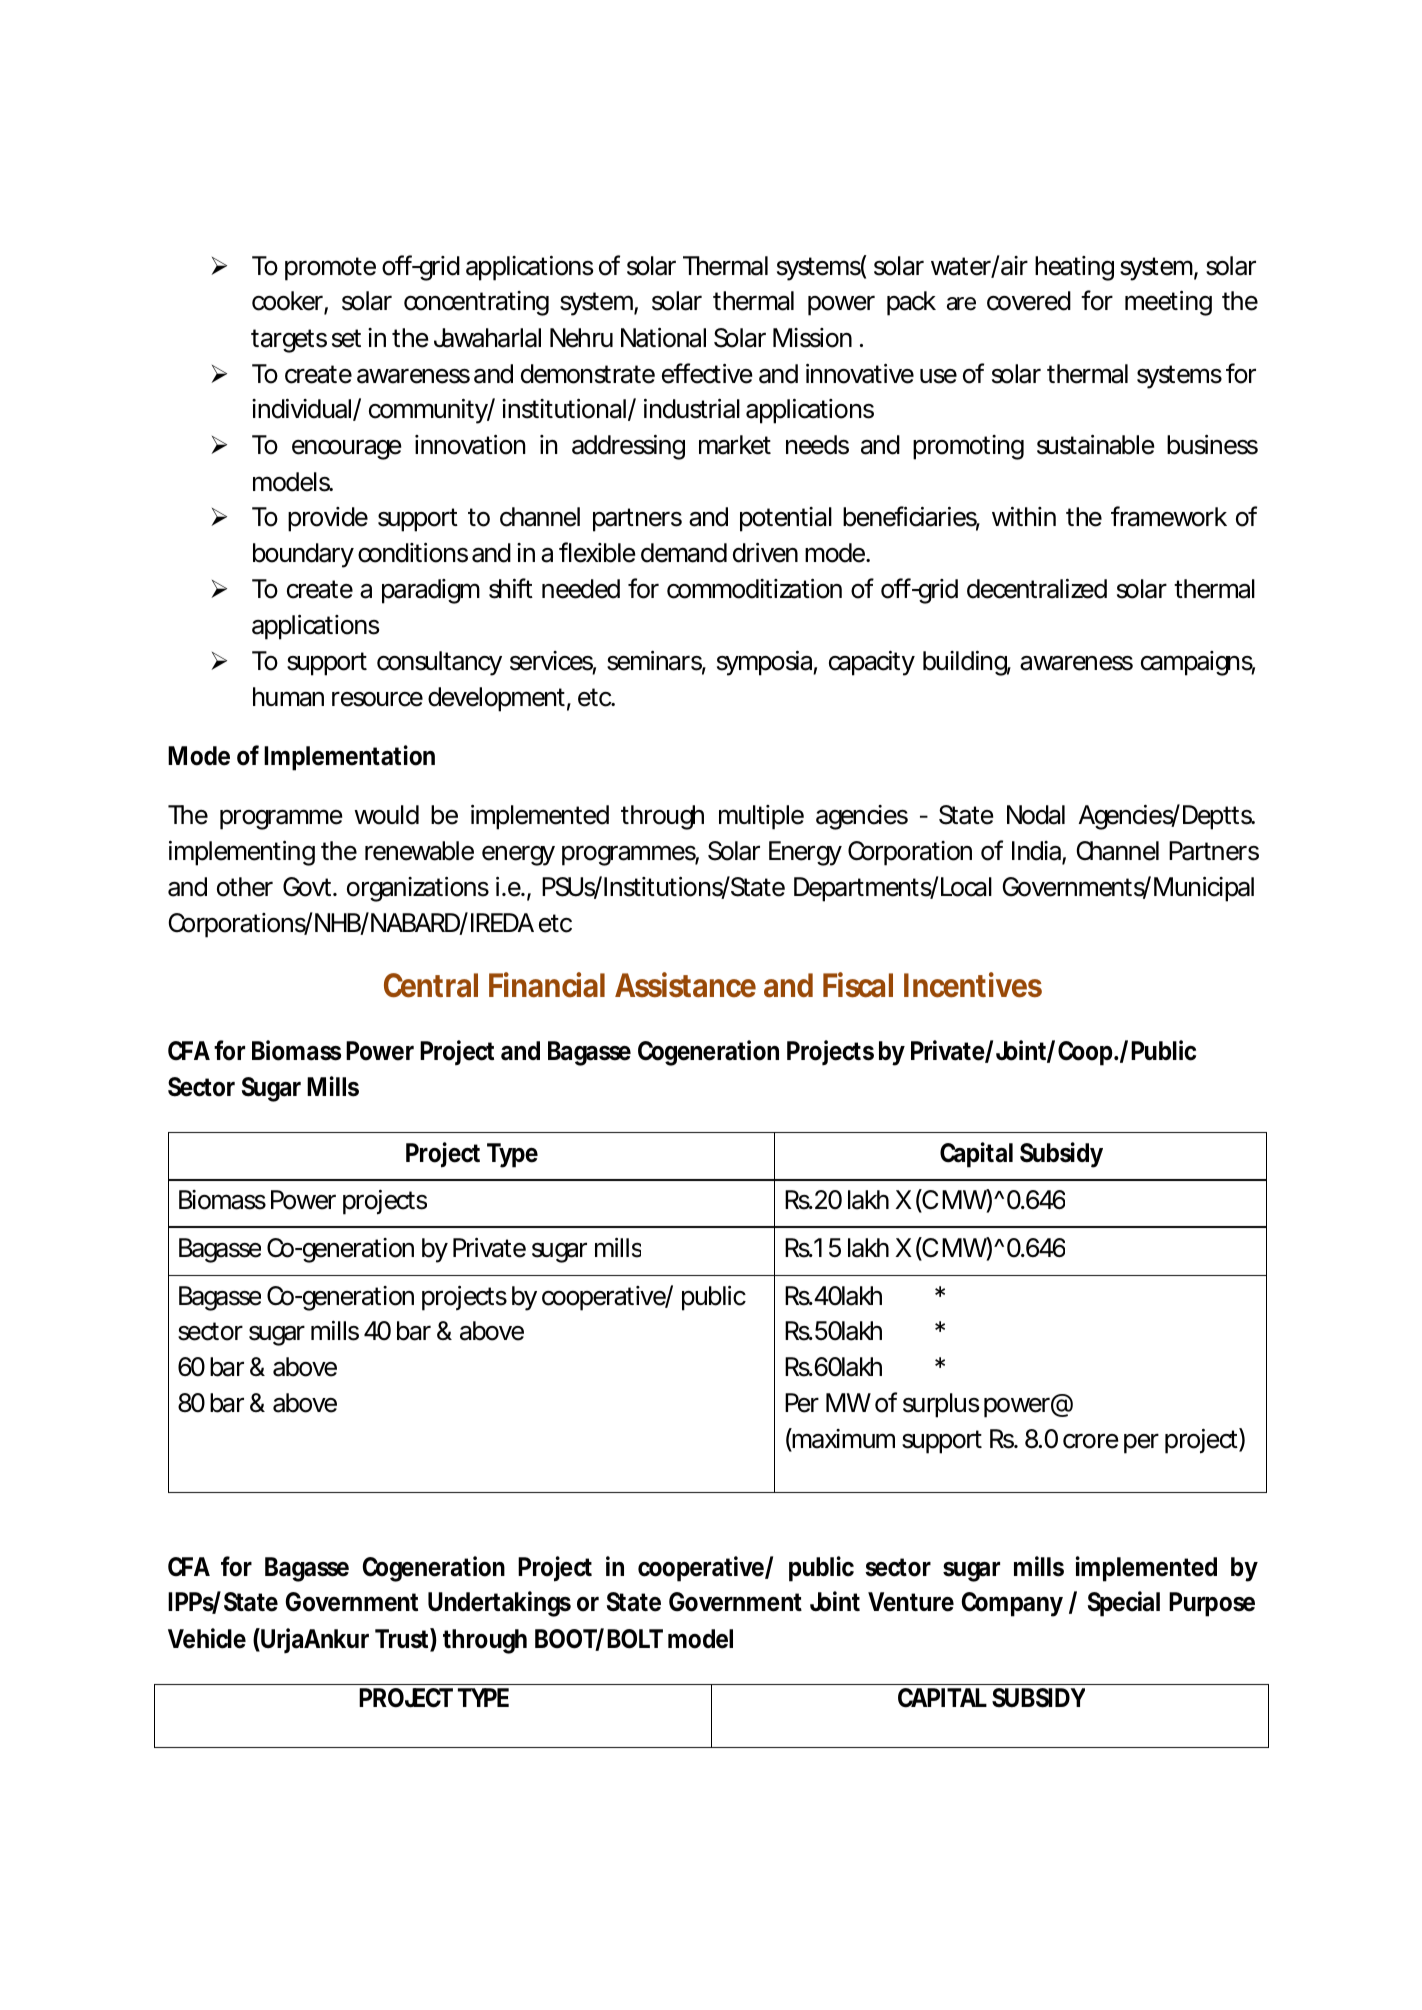 This document has width=1422, height=2010. What do you see at coordinates (1074, 268) in the document?
I see `heating` at bounding box center [1074, 268].
